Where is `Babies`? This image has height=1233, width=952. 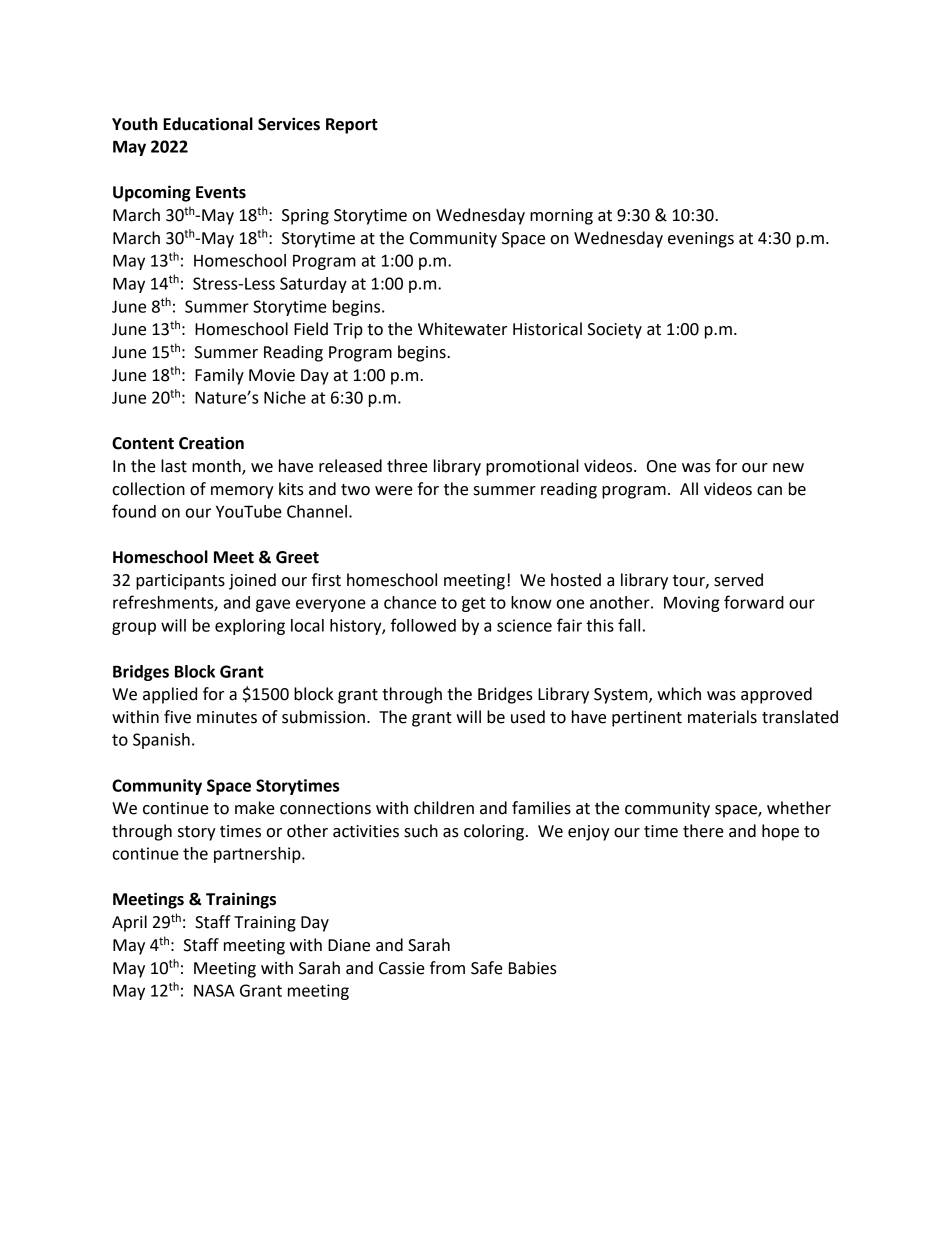 Babies is located at coordinates (533, 968).
